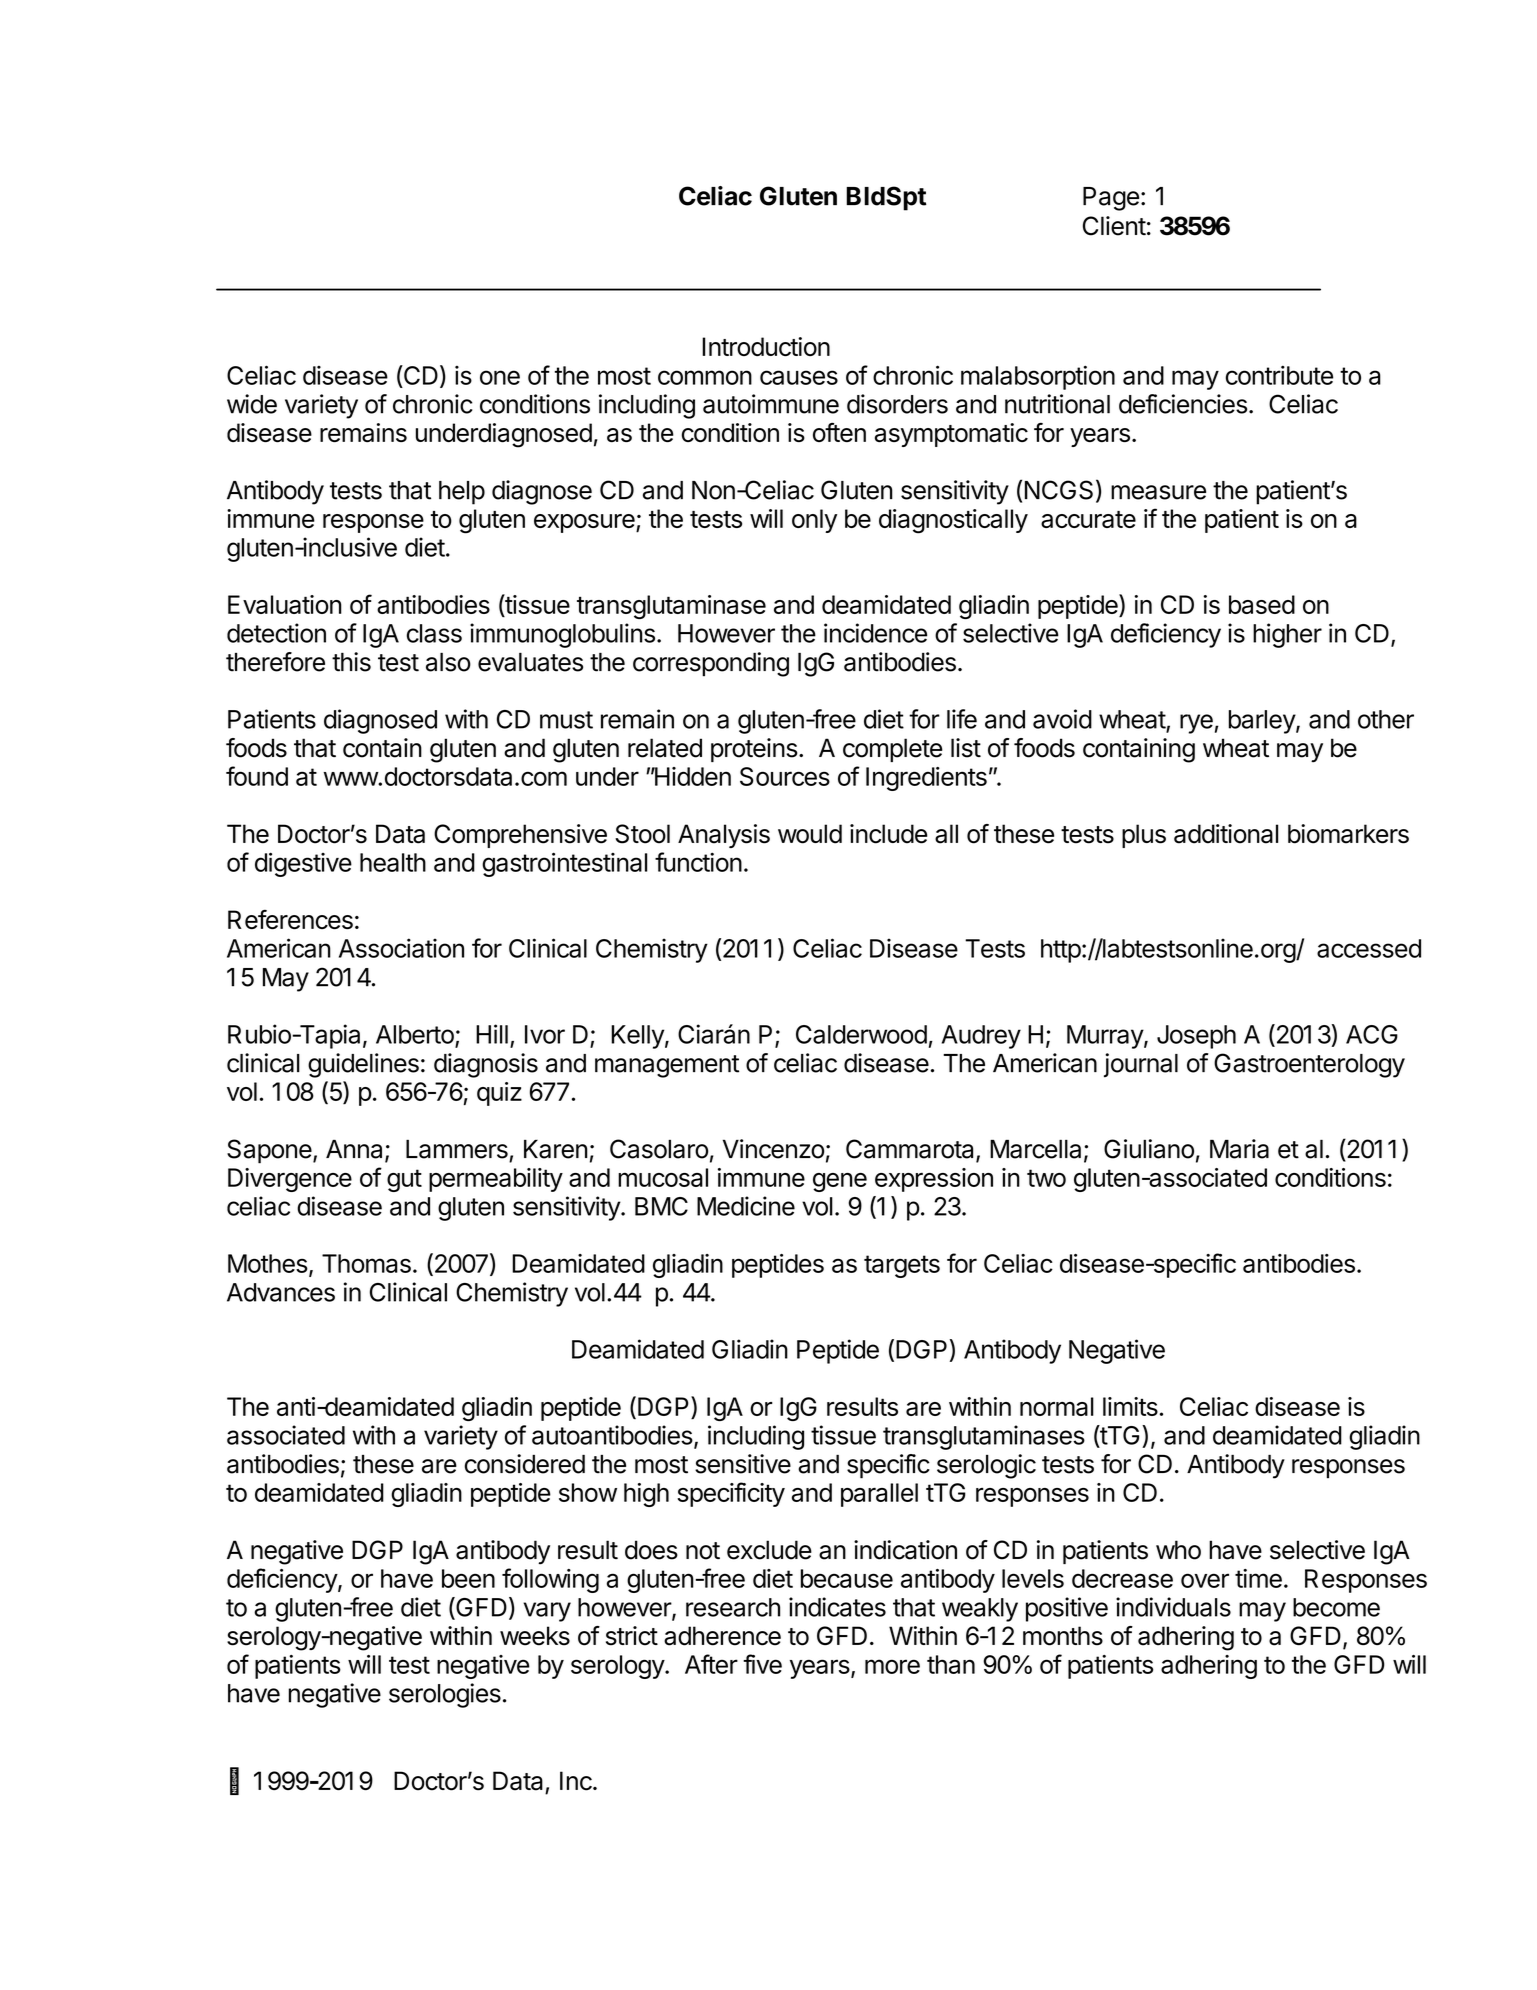 The height and width of the screenshot is (1990, 1537). I want to click on been, so click(468, 1578).
